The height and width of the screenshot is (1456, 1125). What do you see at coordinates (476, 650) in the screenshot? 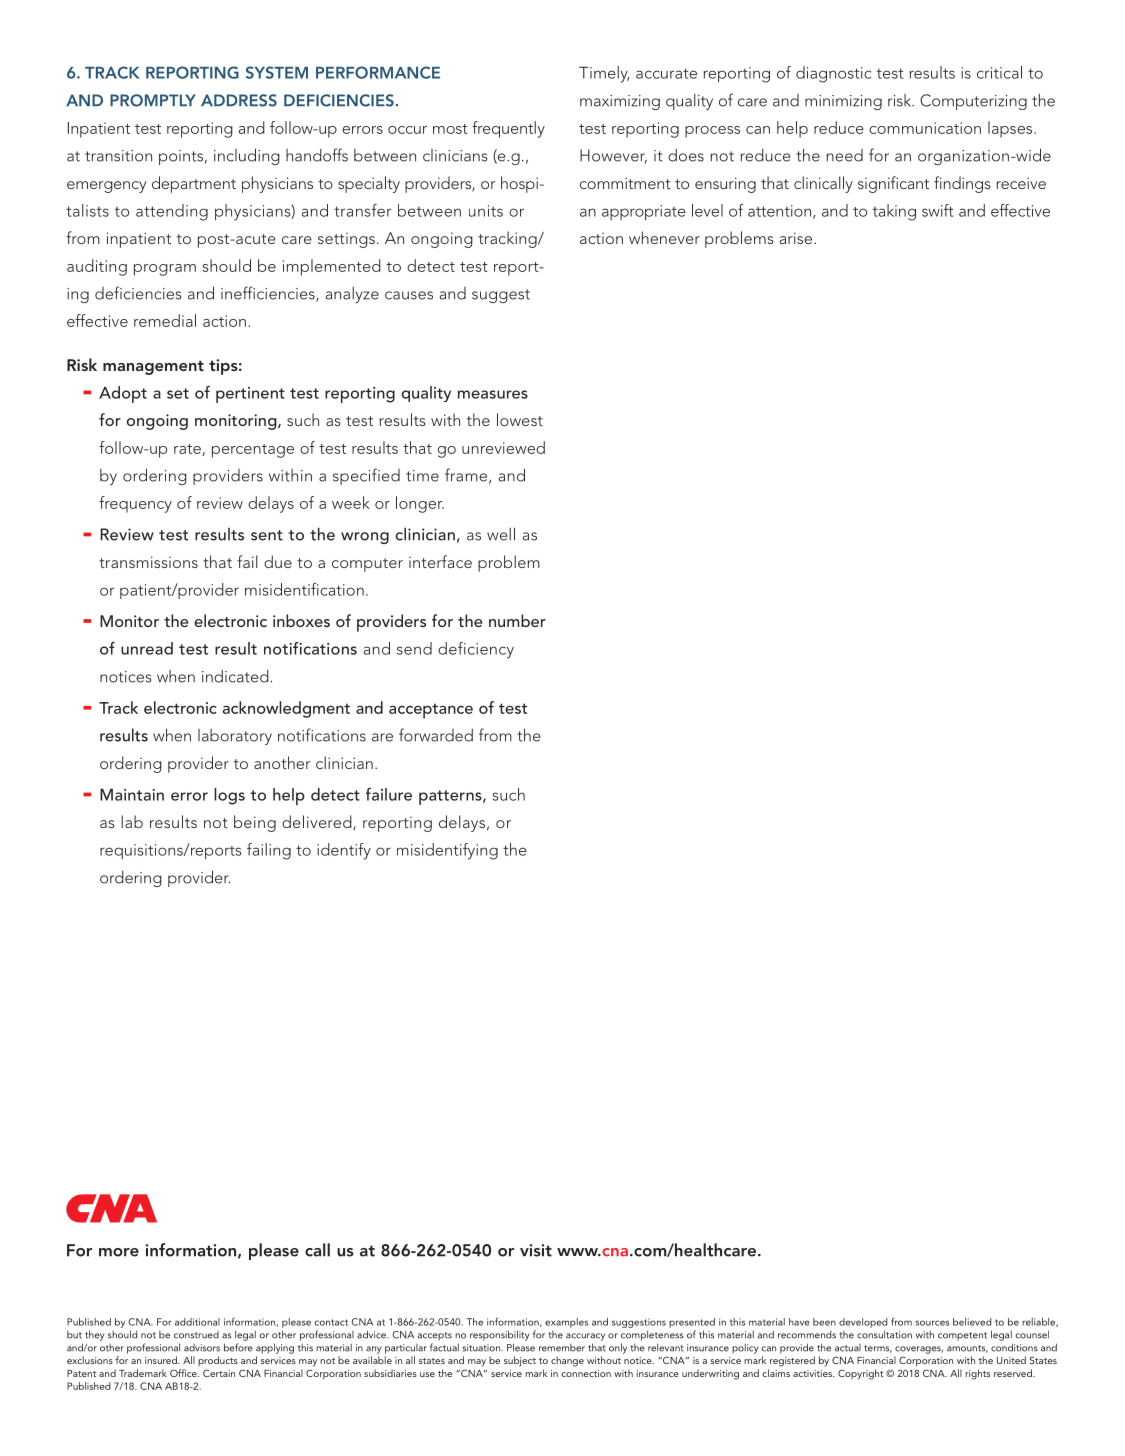
I see `deficiency` at bounding box center [476, 650].
